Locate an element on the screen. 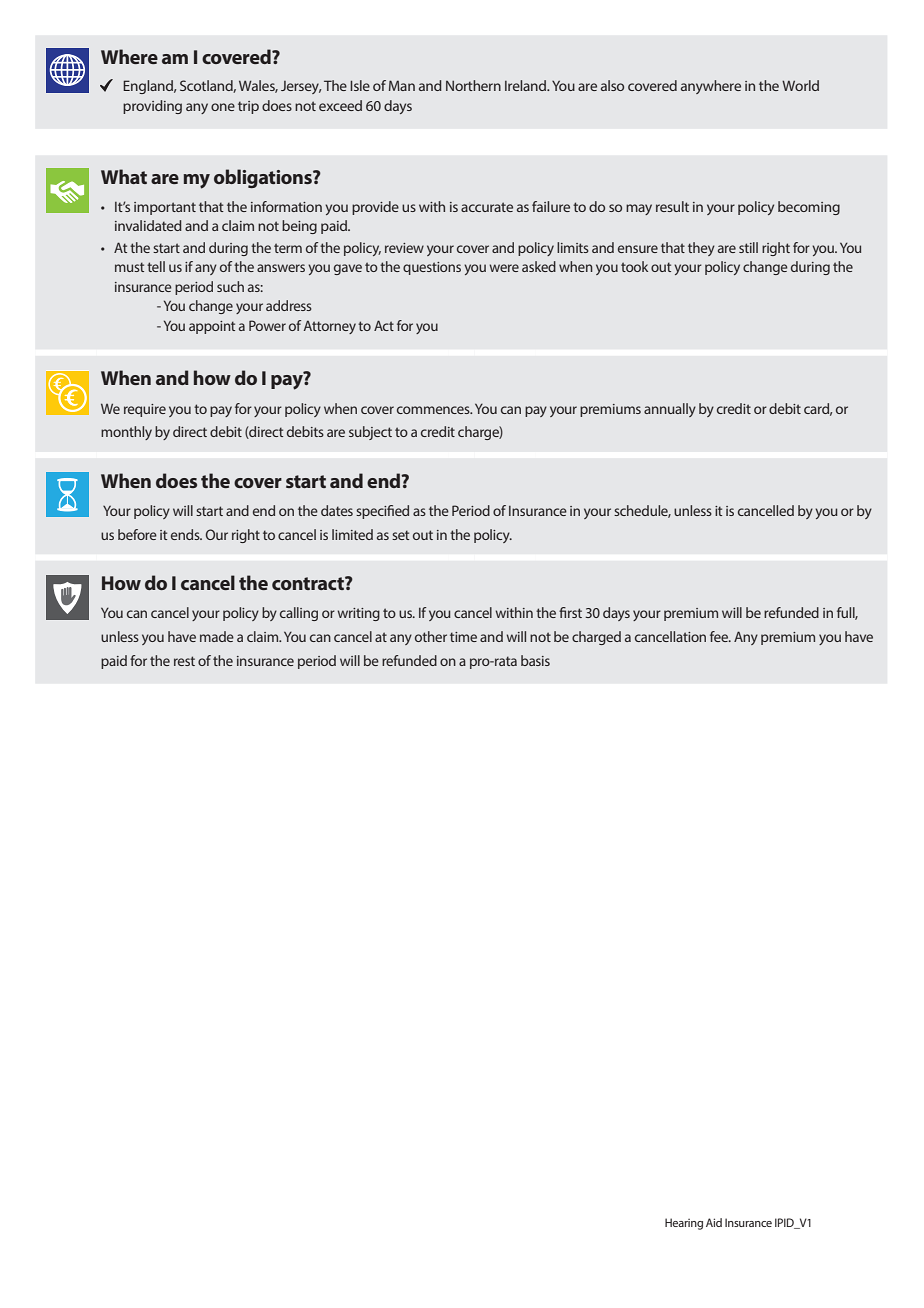 This screenshot has width=924, height=1308. first is located at coordinates (570, 612).
